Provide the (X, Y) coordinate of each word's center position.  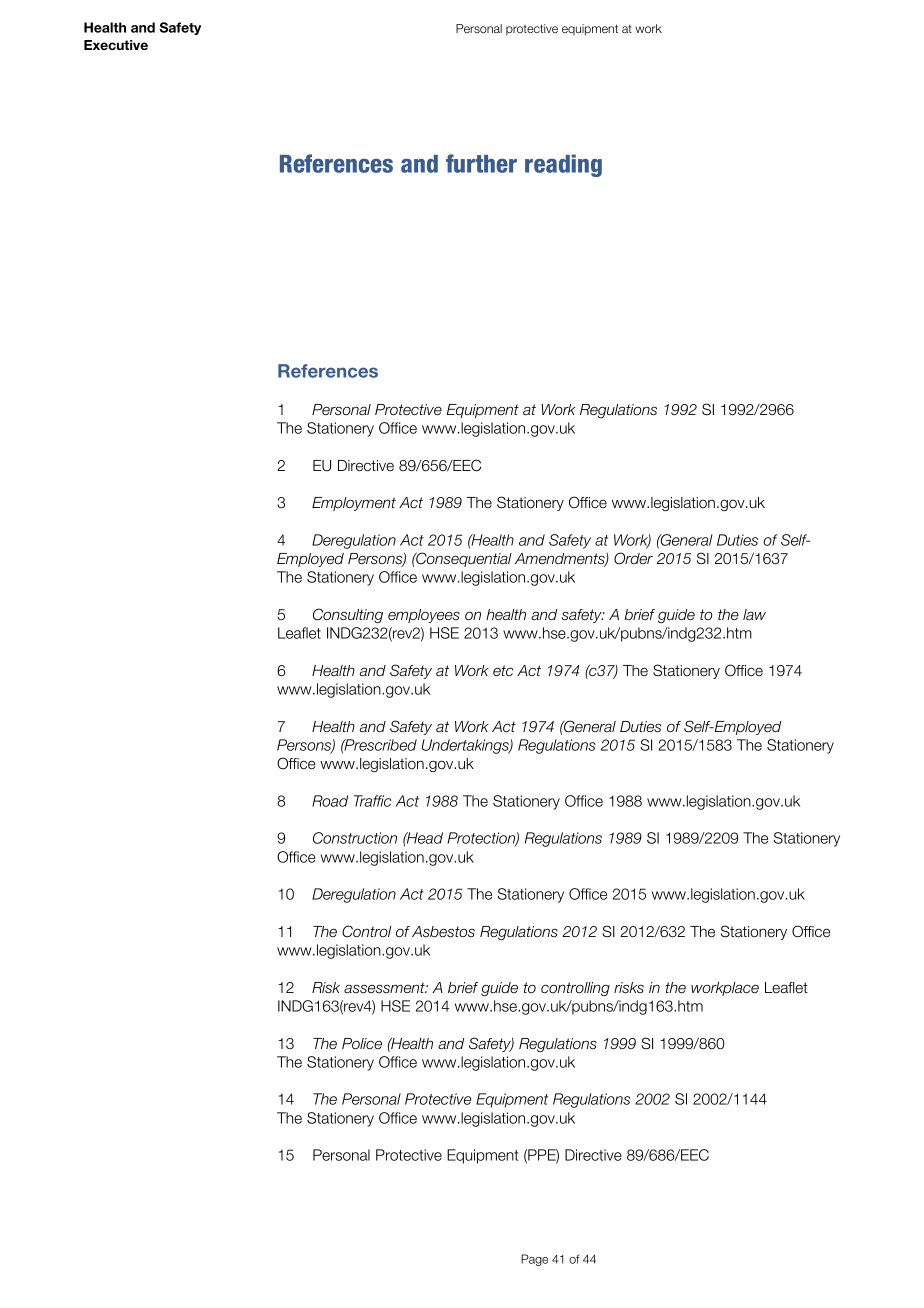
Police (362, 1044)
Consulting (348, 615)
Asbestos (443, 932)
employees (424, 616)
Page (534, 1260)
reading (563, 165)
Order (633, 558)
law (754, 615)
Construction (355, 838)
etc (503, 671)
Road (330, 801)
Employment (354, 504)
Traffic (373, 801)
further (481, 163)
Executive (116, 45)
